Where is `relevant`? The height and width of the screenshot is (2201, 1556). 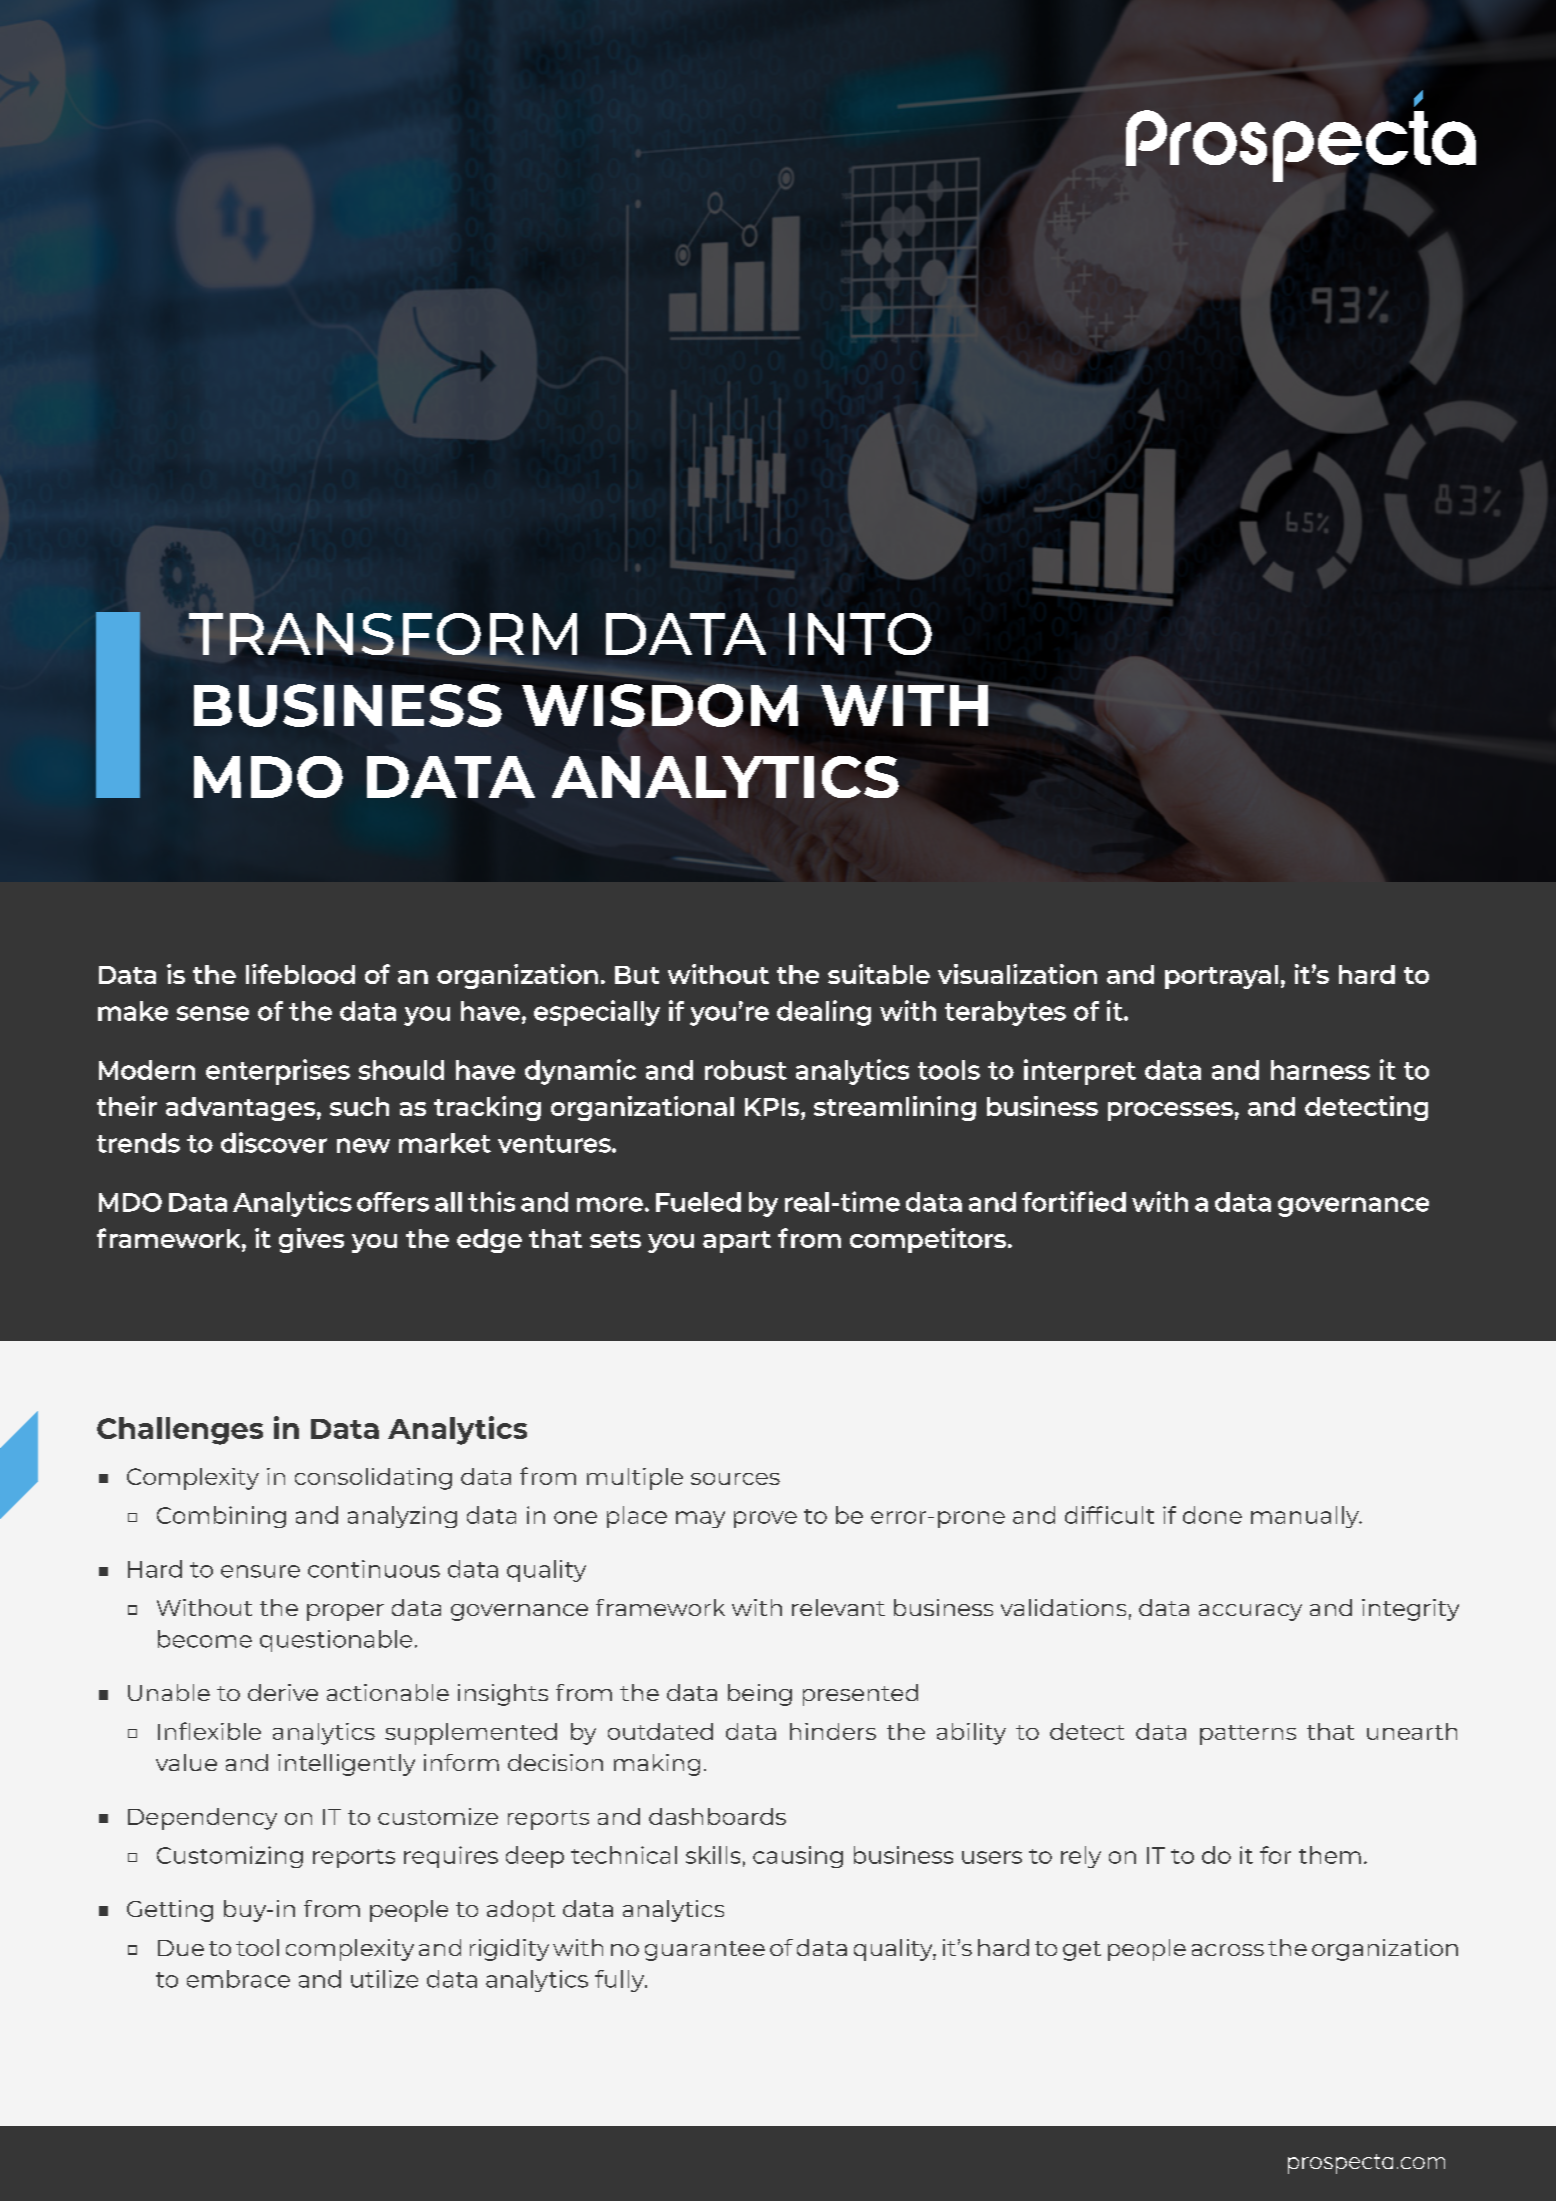 relevant is located at coordinates (838, 1607).
